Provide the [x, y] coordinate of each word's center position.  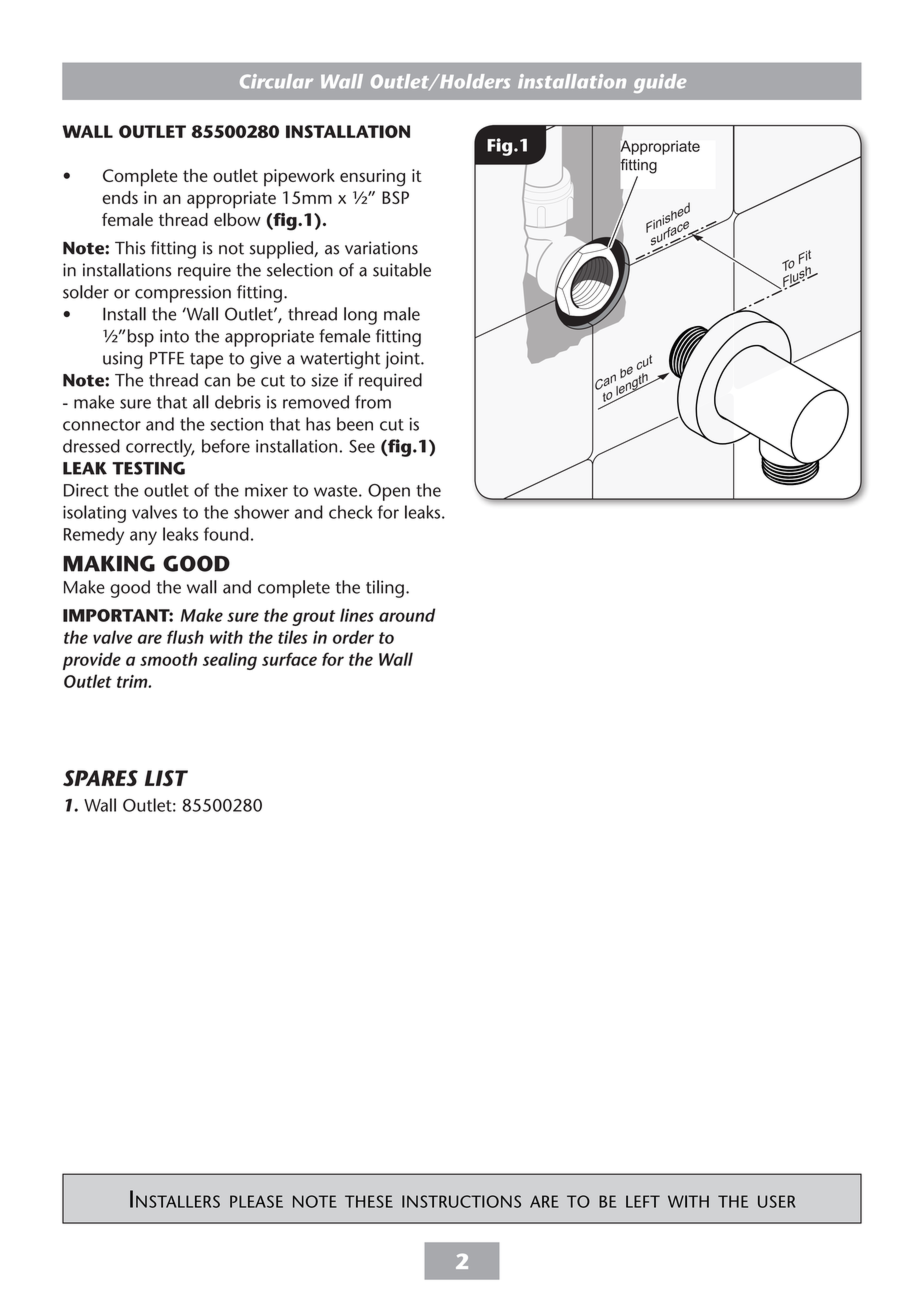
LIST [166, 778]
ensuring [372, 178]
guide [660, 83]
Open [389, 492]
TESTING [148, 468]
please [256, 1201]
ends [120, 197]
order [353, 637]
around [407, 615]
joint [403, 360]
